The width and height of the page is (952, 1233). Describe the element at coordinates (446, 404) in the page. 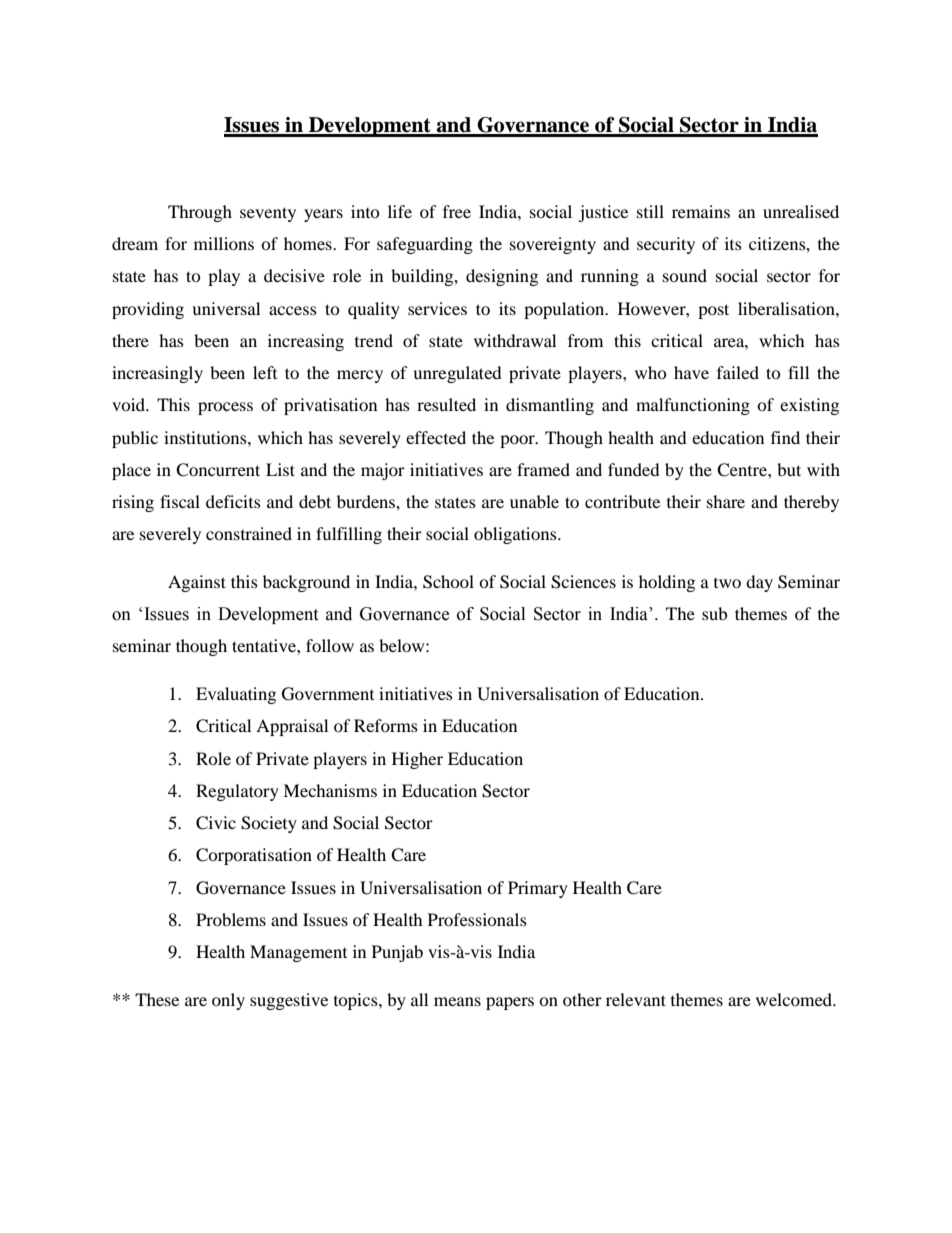

I see `resulted` at that location.
